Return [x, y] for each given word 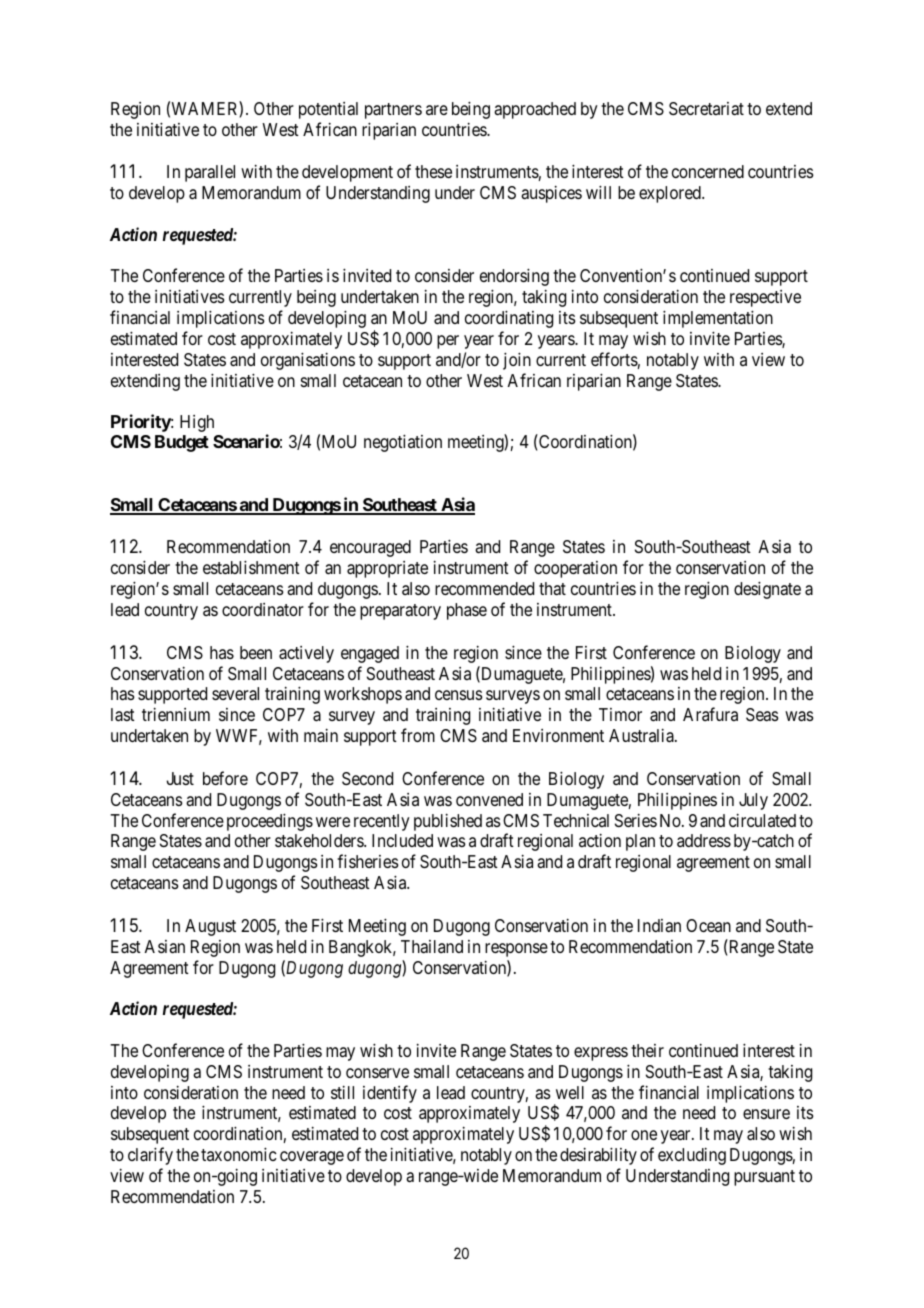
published [448, 822]
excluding [692, 1156]
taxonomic [239, 1154]
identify [390, 1094]
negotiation [403, 443]
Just [180, 778]
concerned [708, 171]
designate [767, 590]
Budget [182, 443]
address [704, 840]
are [437, 110]
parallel [210, 173]
